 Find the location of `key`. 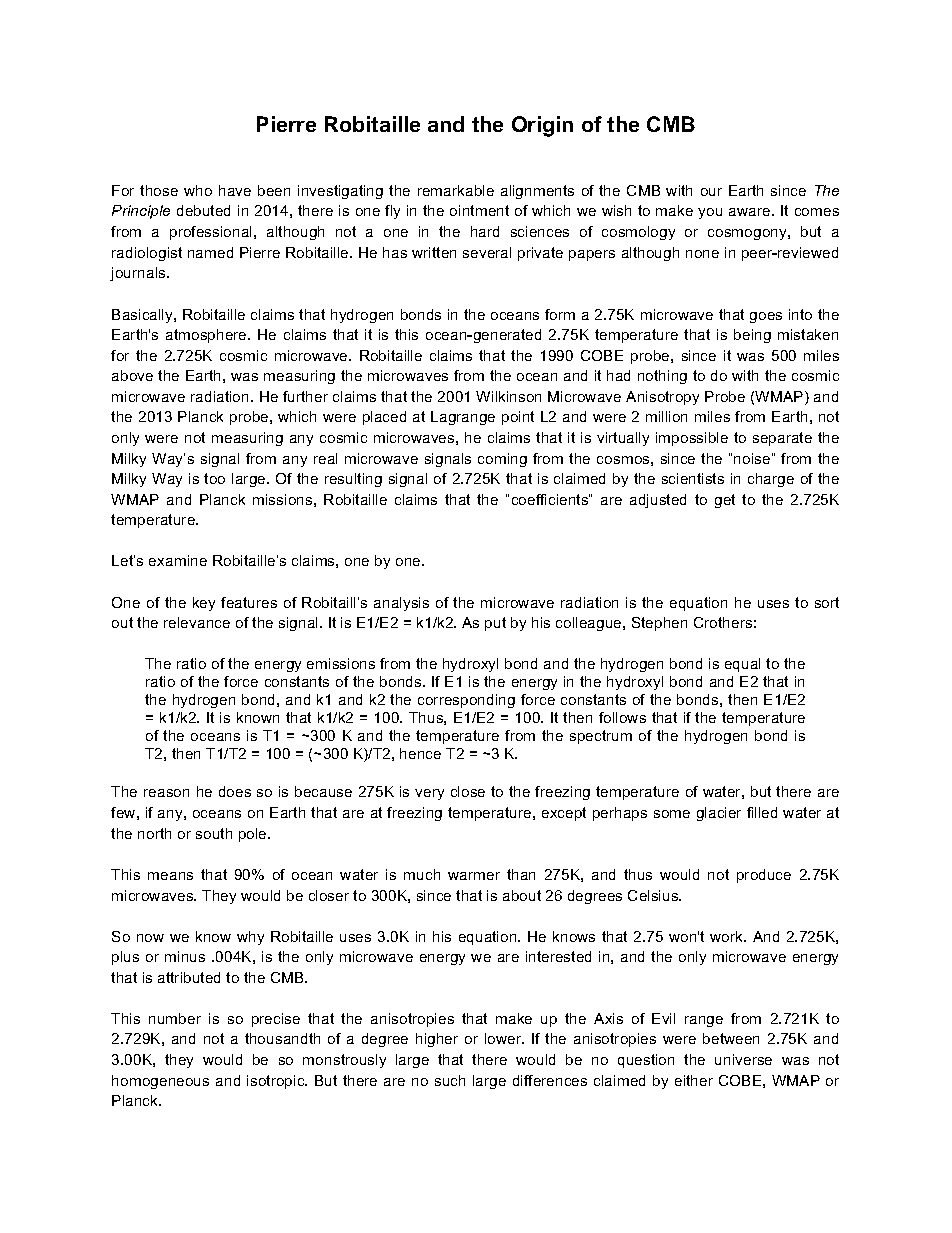

key is located at coordinates (204, 604).
